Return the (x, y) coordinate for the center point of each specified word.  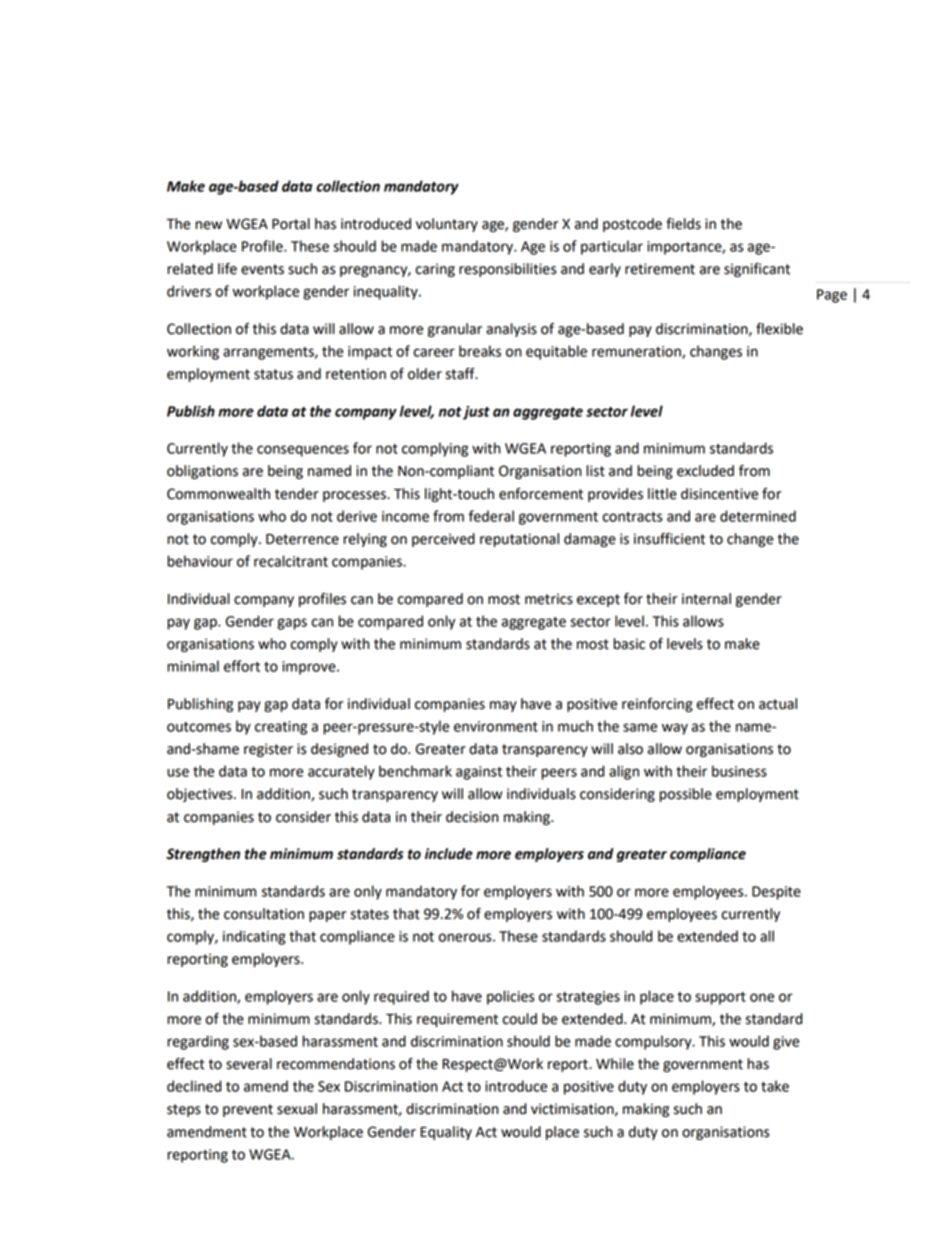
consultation (264, 914)
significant (757, 270)
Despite (776, 893)
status (273, 374)
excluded (705, 471)
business (739, 771)
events (262, 269)
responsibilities (507, 270)
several (249, 1064)
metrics (549, 599)
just (476, 413)
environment (496, 726)
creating (281, 728)
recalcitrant (291, 561)
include (449, 854)
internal (706, 599)
